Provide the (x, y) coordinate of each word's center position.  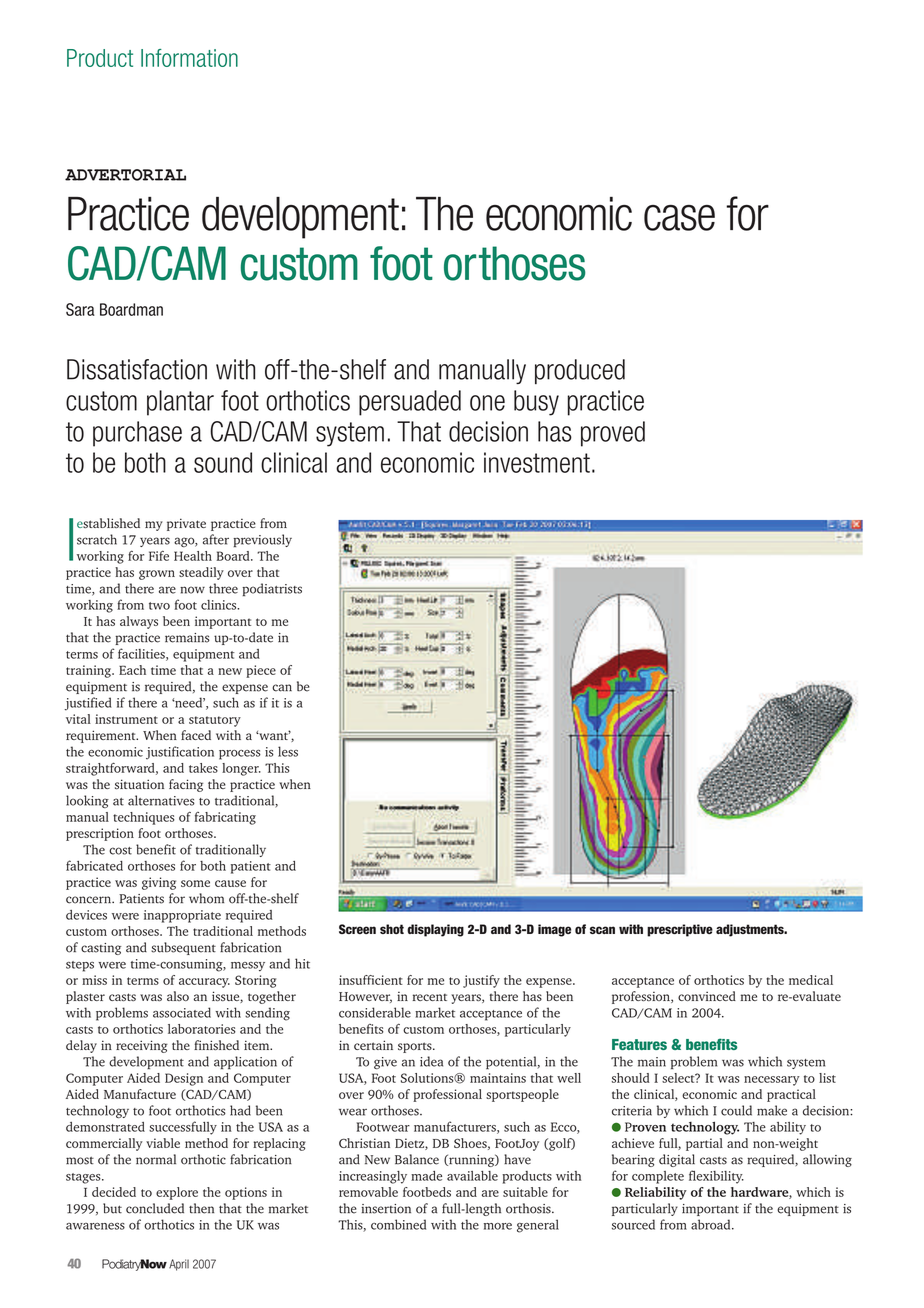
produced (580, 371)
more (498, 1226)
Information (189, 58)
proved (613, 434)
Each (132, 670)
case (679, 218)
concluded (155, 1208)
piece (261, 671)
